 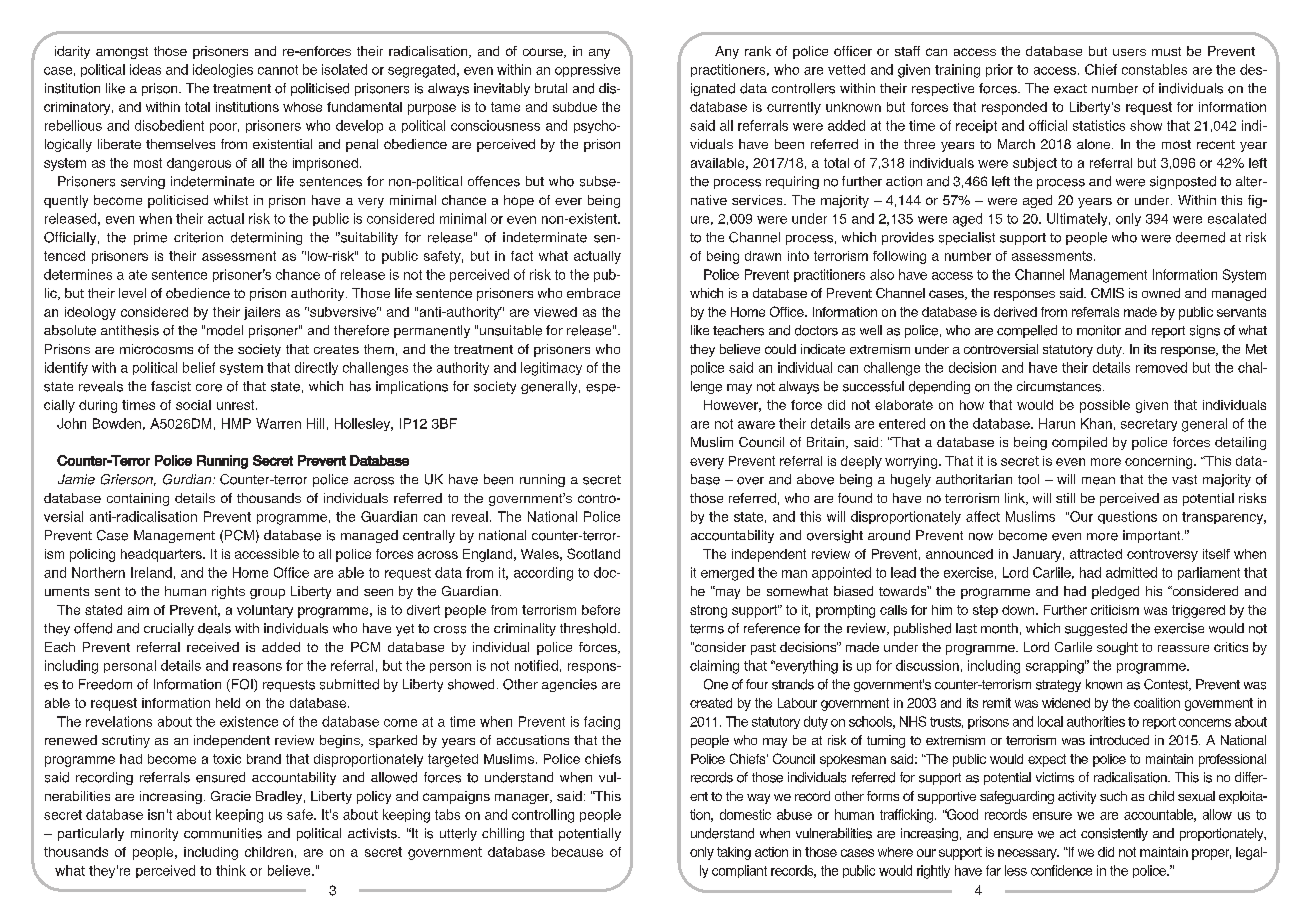 What do you see at coordinates (223, 71) in the screenshot?
I see `ideologies` at bounding box center [223, 71].
